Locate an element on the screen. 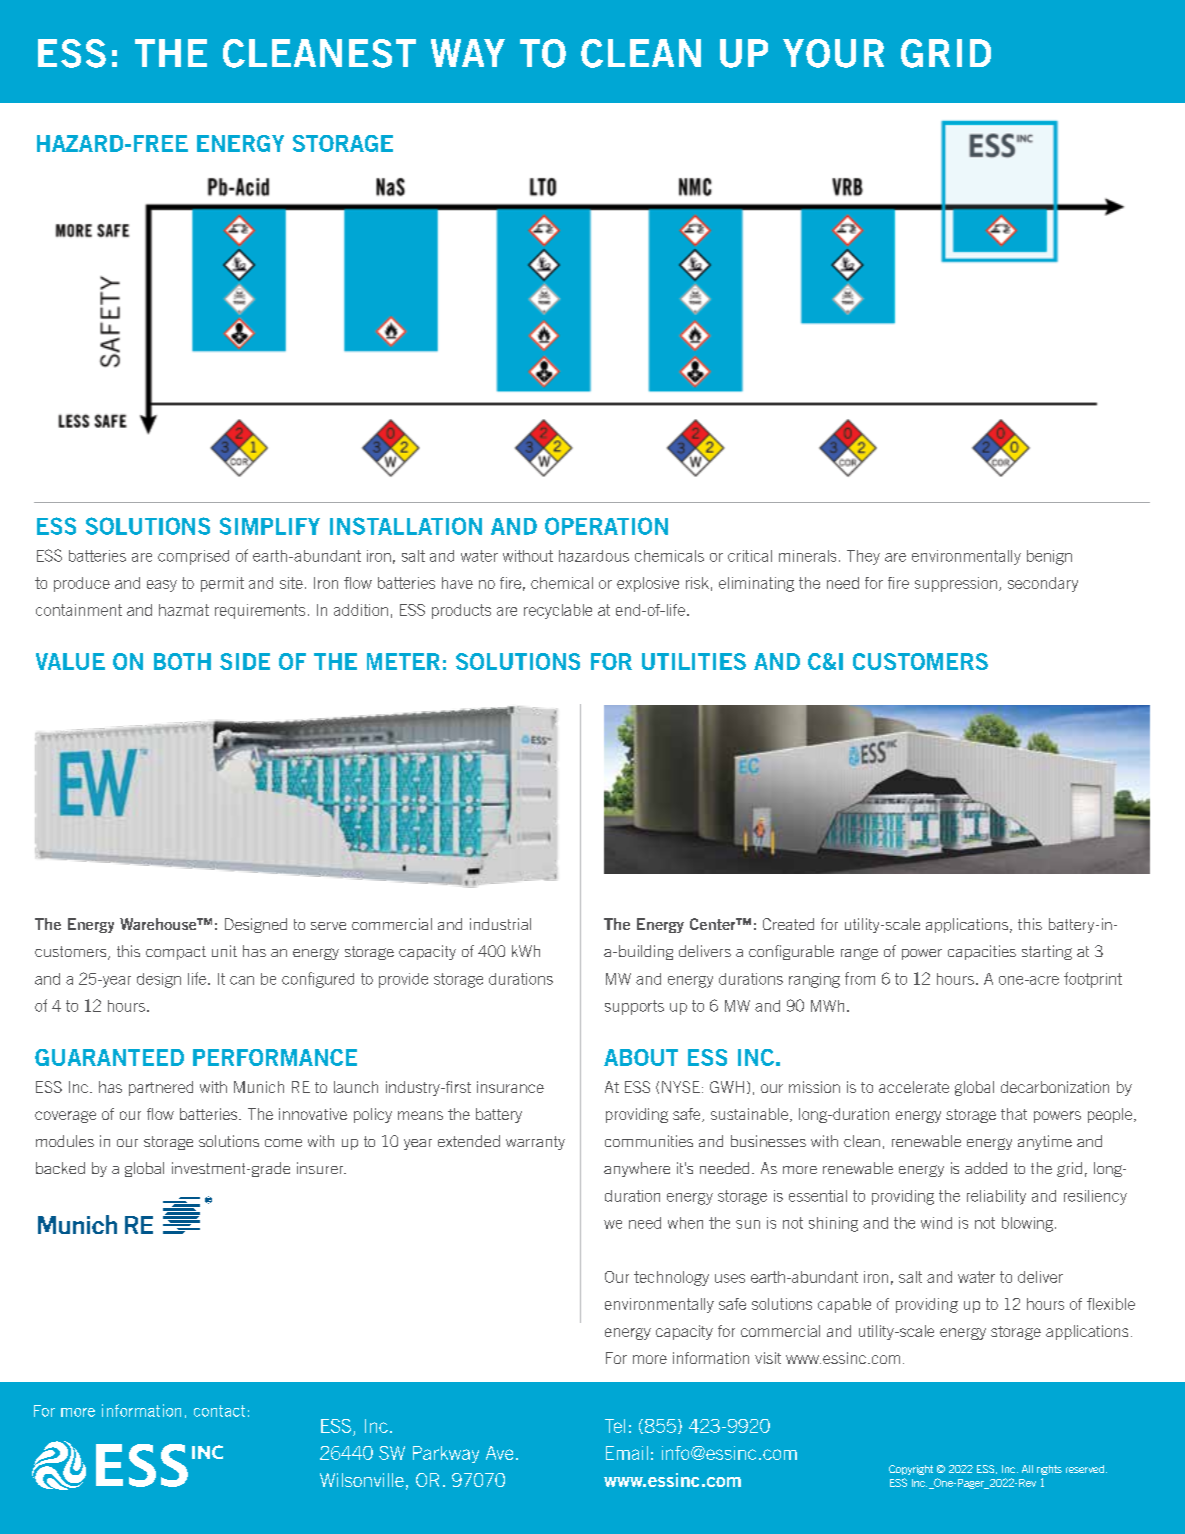  insurance is located at coordinates (510, 1087).
